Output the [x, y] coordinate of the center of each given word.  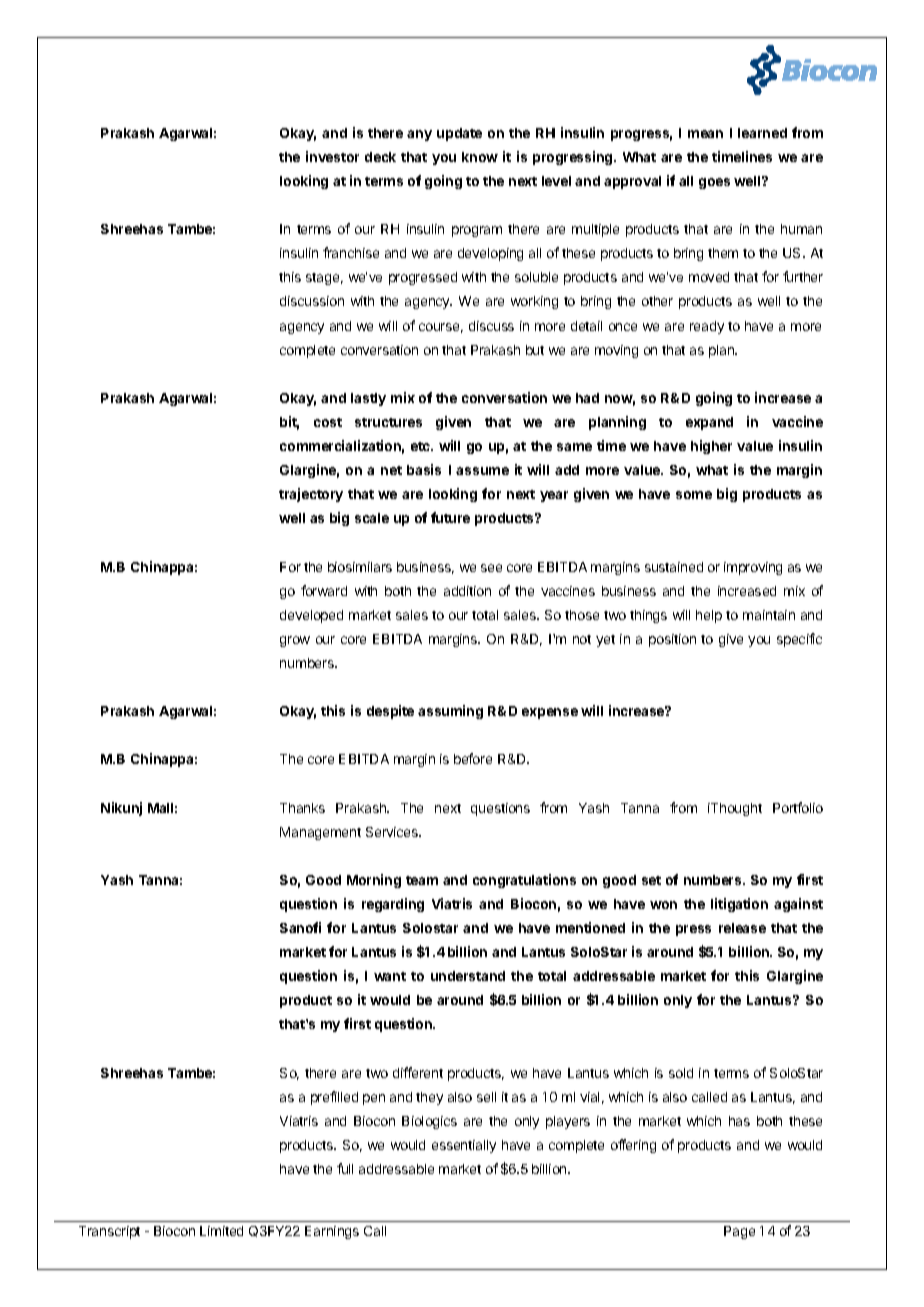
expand [709, 423]
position [672, 640]
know [480, 157]
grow [295, 641]
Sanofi [300, 927]
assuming [450, 712]
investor [332, 156]
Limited [221, 1231]
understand [468, 976]
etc [421, 446]
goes [714, 183]
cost [328, 422]
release [742, 928]
